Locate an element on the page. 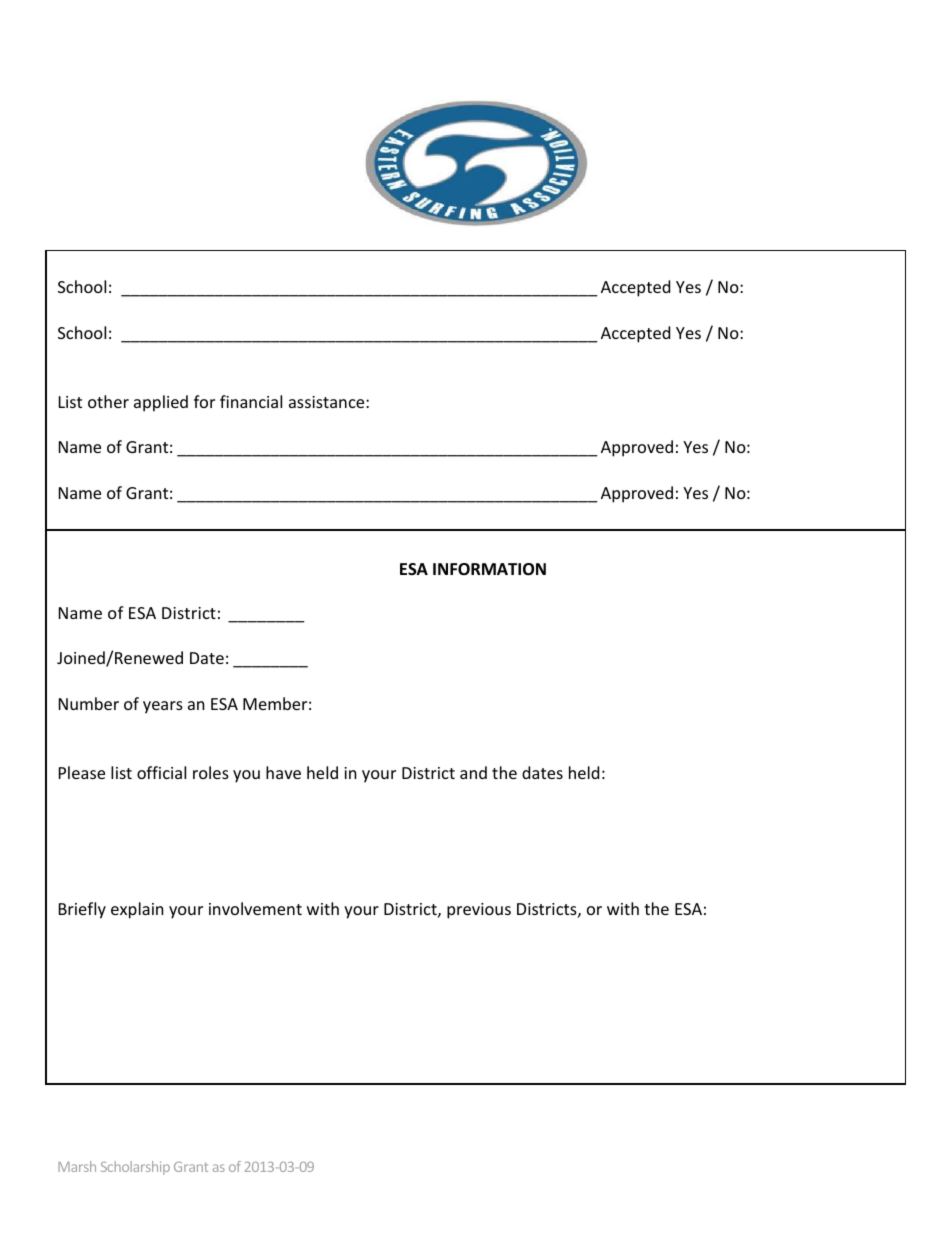 Image resolution: width=952 pixels, height=1233 pixels. and is located at coordinates (473, 772).
